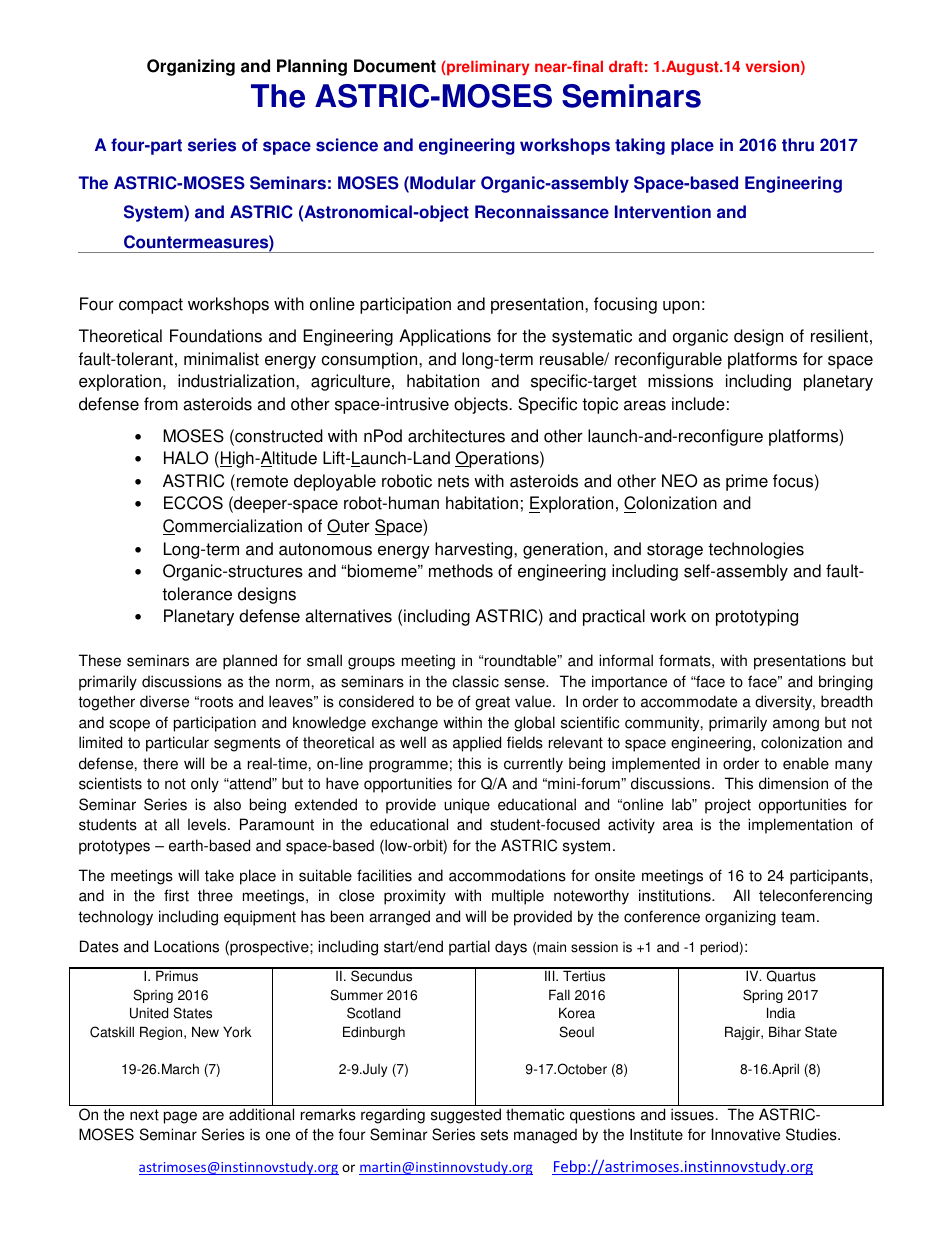 This screenshot has height=1233, width=952. I want to click on missions, so click(680, 381).
